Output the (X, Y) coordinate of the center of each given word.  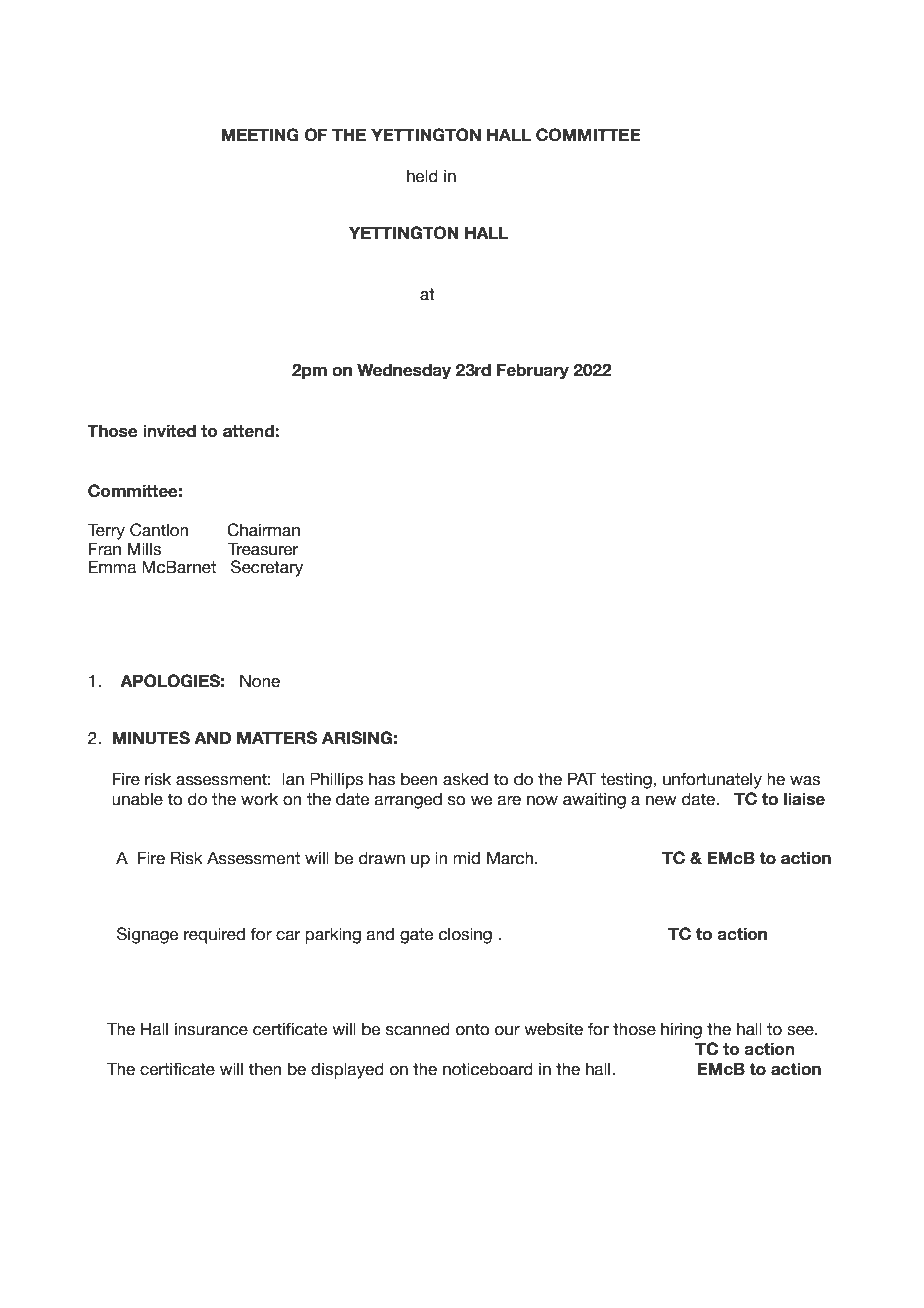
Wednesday (404, 371)
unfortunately (712, 780)
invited (169, 431)
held (422, 176)
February (533, 371)
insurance (211, 1029)
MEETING (260, 135)
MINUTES (151, 738)
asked (465, 779)
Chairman (263, 530)
